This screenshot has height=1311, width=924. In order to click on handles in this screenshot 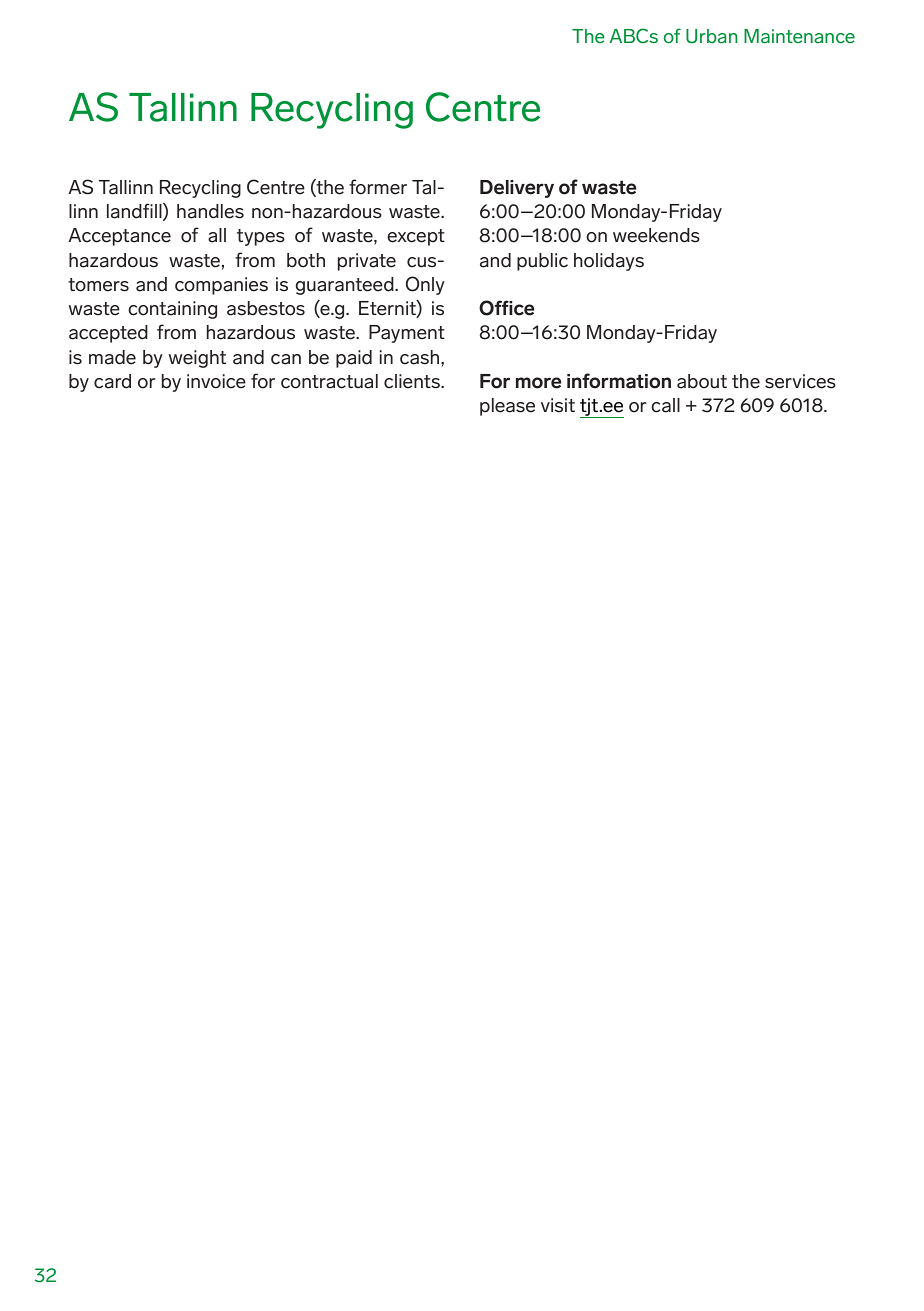, I will do `click(210, 211)`.
